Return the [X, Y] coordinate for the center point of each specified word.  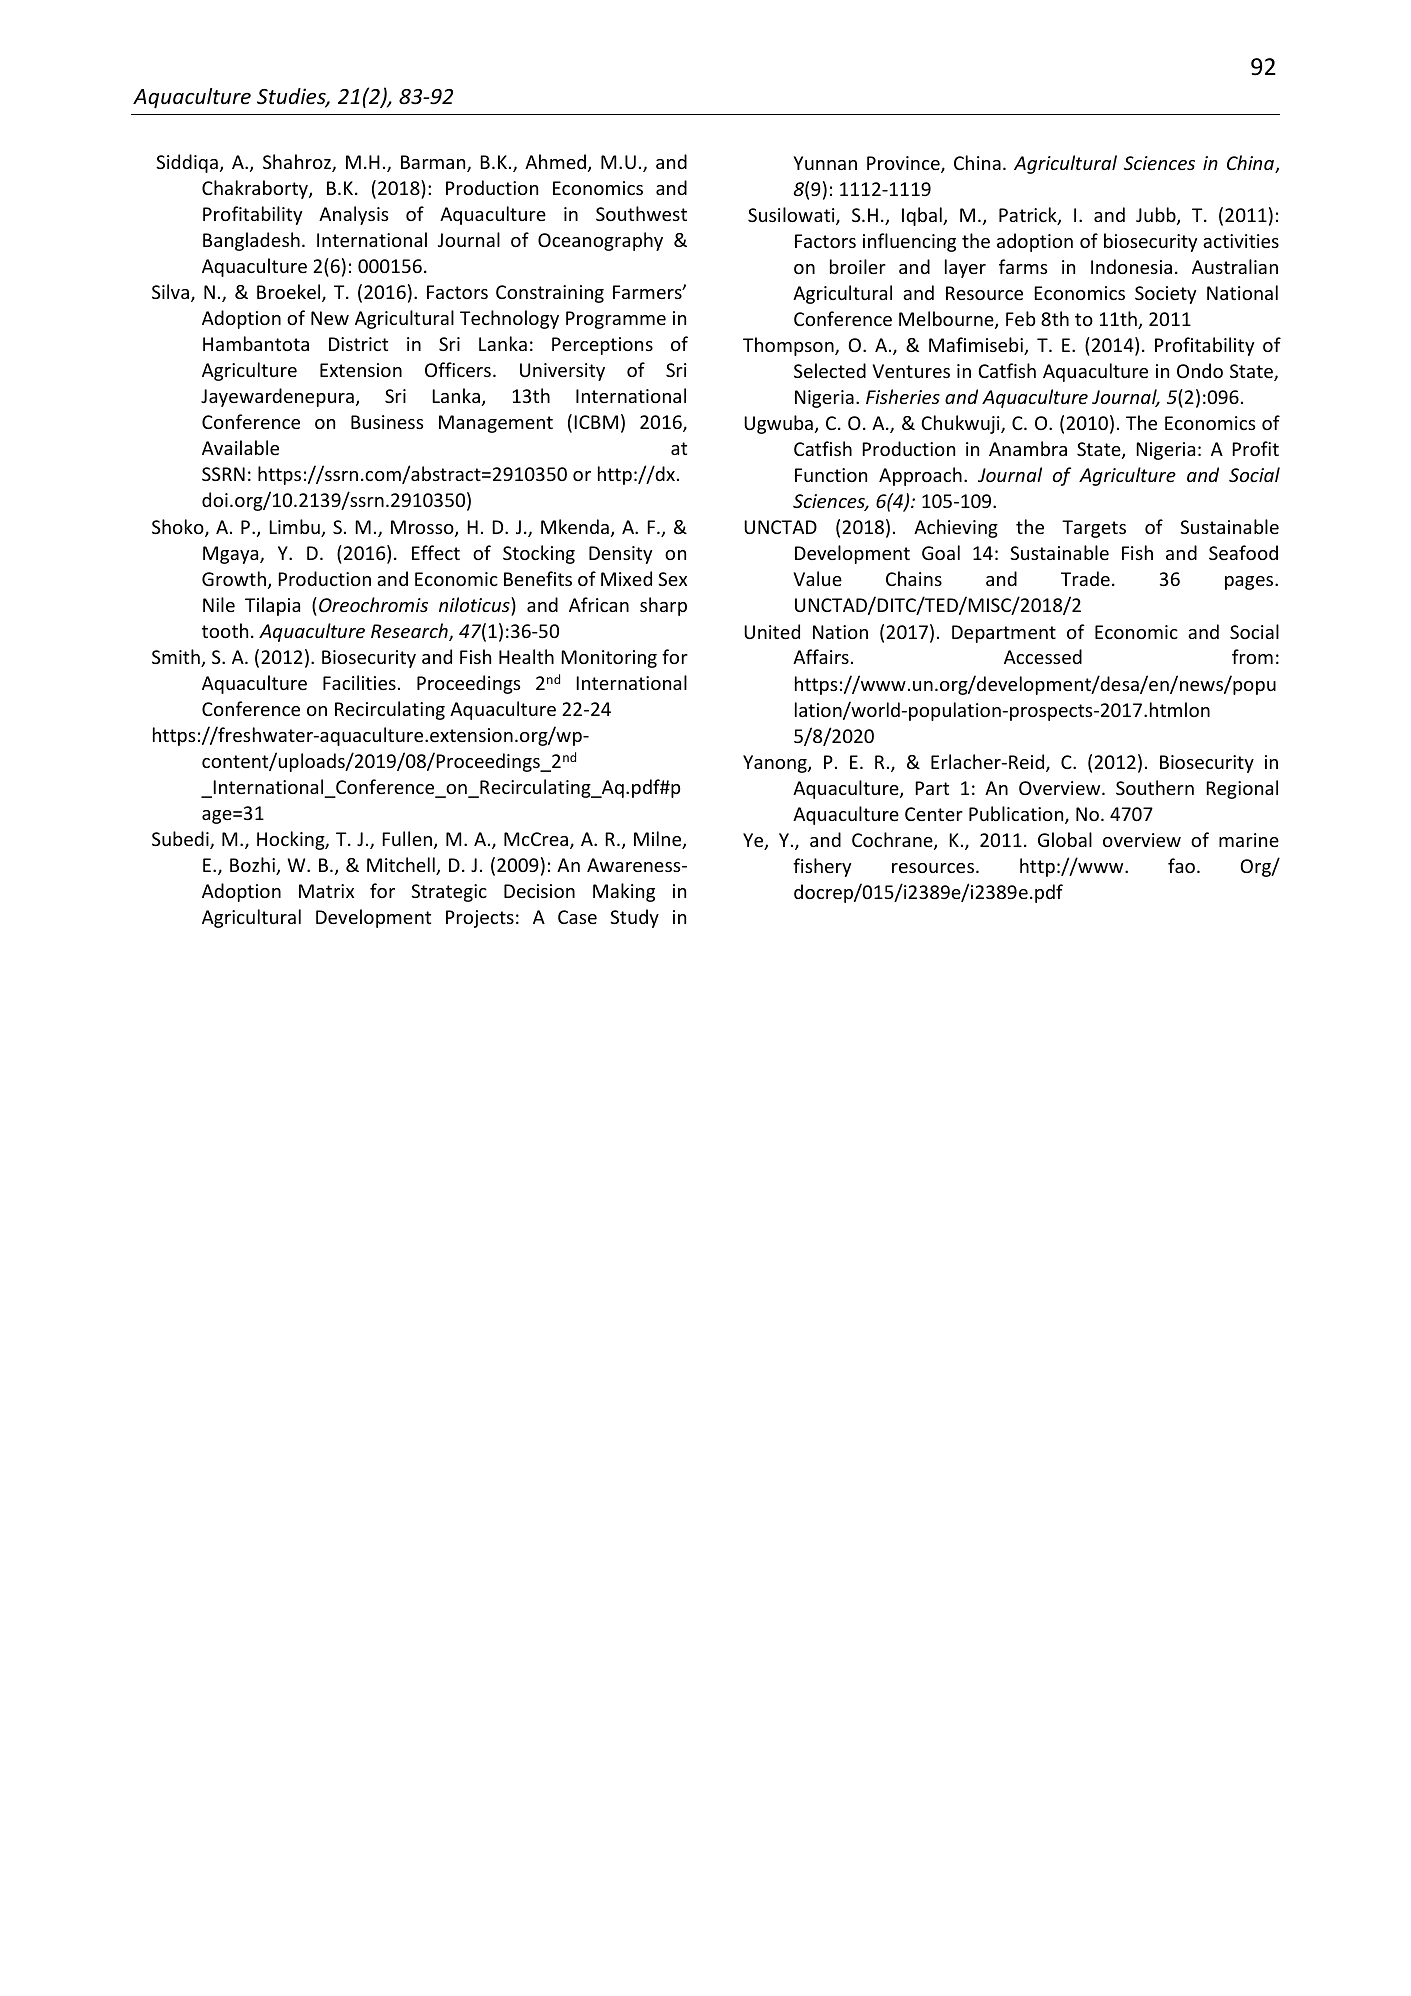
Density [620, 555]
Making [624, 892]
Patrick [1029, 216]
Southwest [641, 213]
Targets [1094, 529]
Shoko [179, 528]
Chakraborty [256, 189]
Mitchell [402, 866]
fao [1181, 865]
